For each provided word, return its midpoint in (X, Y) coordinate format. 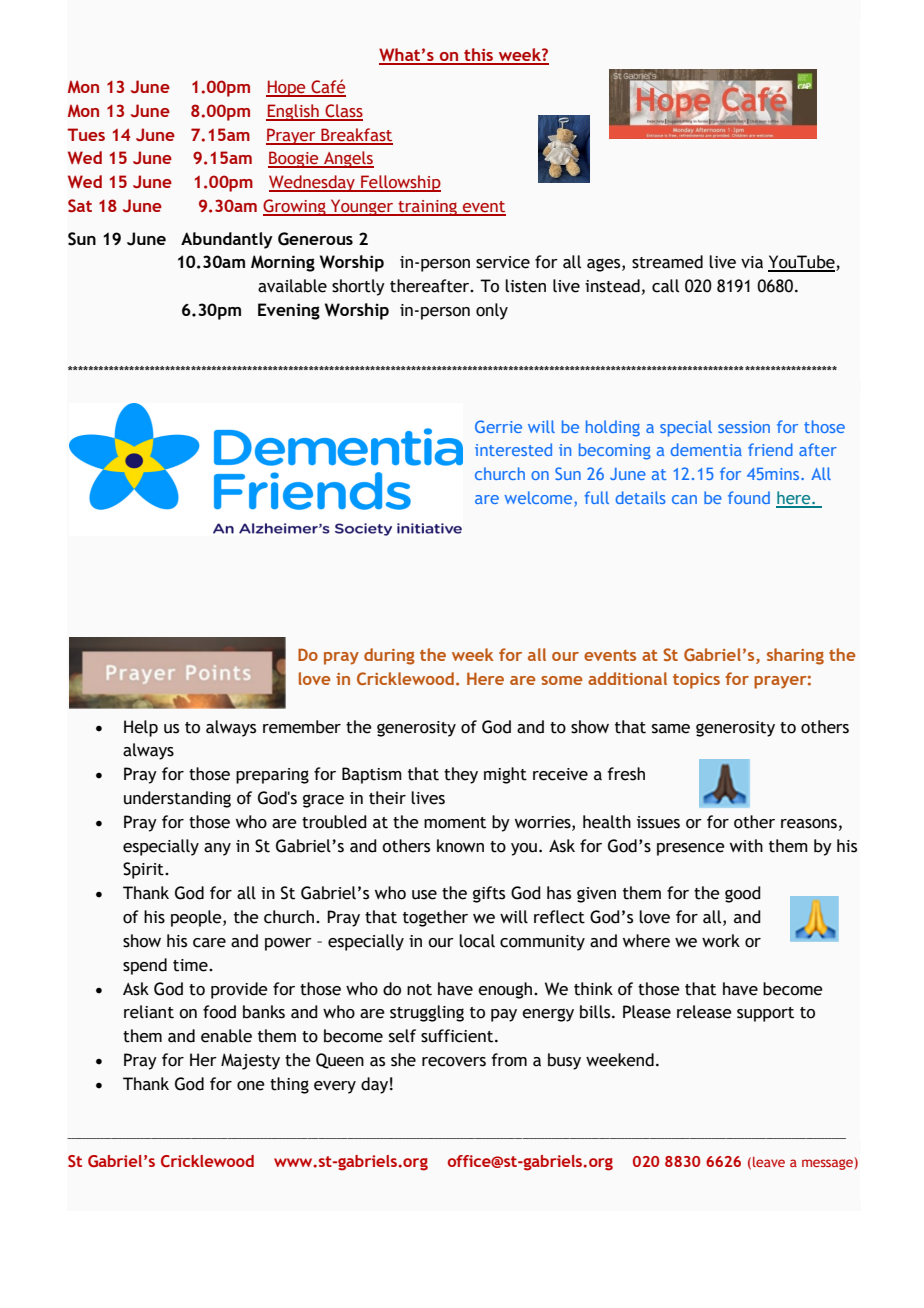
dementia (706, 449)
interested (513, 449)
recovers (454, 1062)
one (251, 1086)
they (461, 775)
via (752, 262)
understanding (177, 799)
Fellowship (400, 183)
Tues (86, 134)
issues (658, 822)
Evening (289, 311)
